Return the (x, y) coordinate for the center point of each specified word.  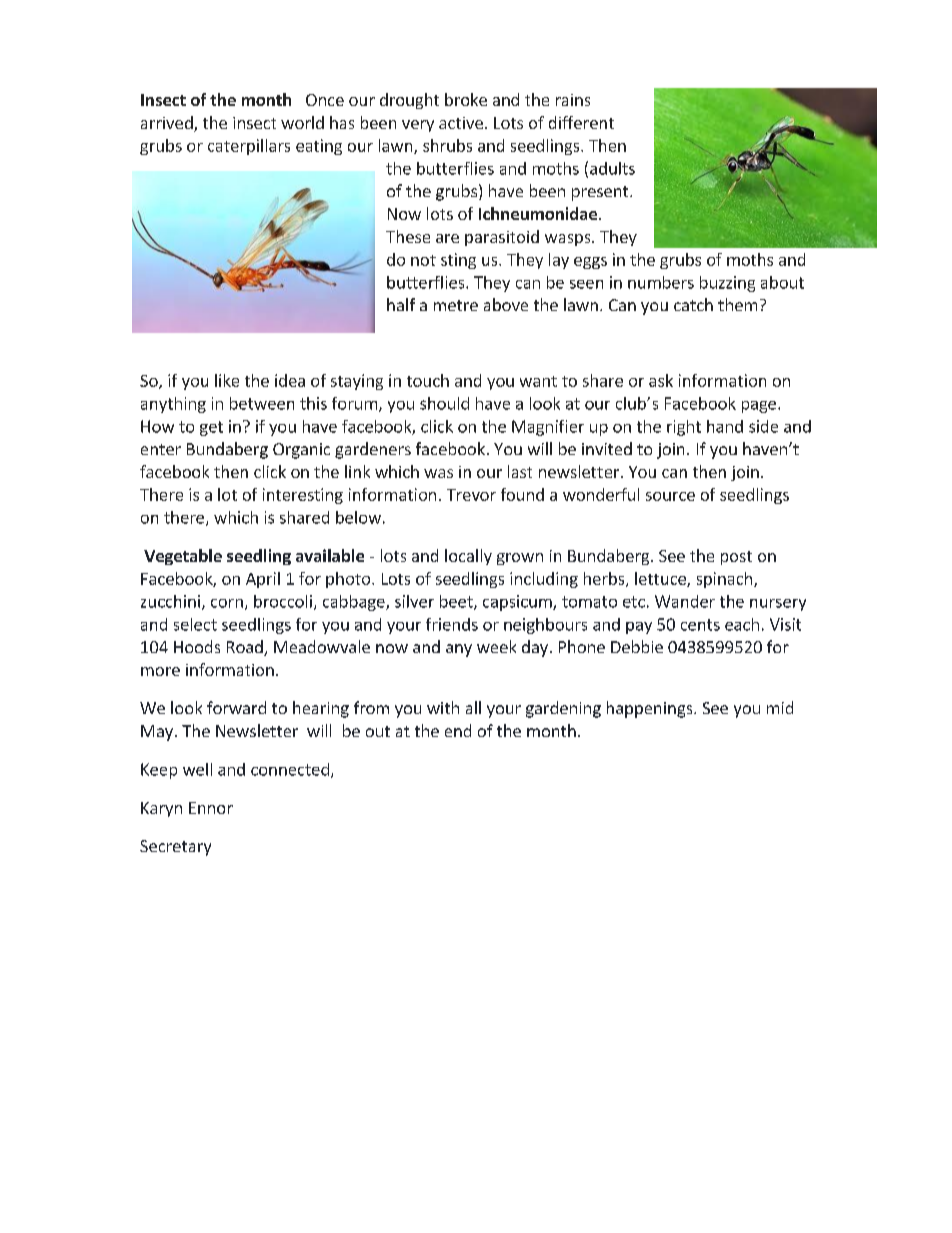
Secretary (175, 848)
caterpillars (249, 147)
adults (612, 168)
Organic (301, 451)
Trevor (471, 495)
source (670, 496)
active (461, 123)
